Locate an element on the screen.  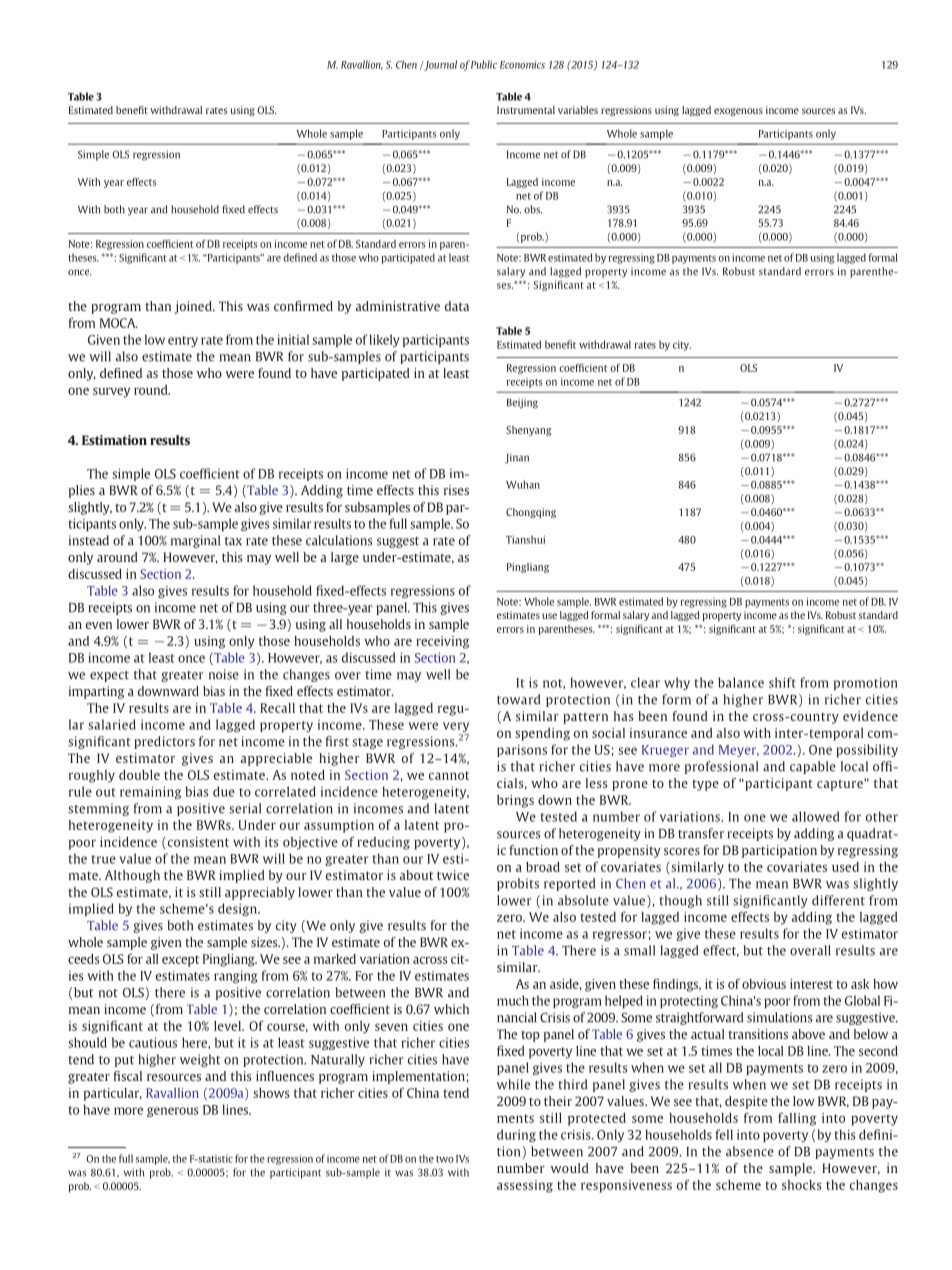
Instrumental is located at coordinates (526, 110).
